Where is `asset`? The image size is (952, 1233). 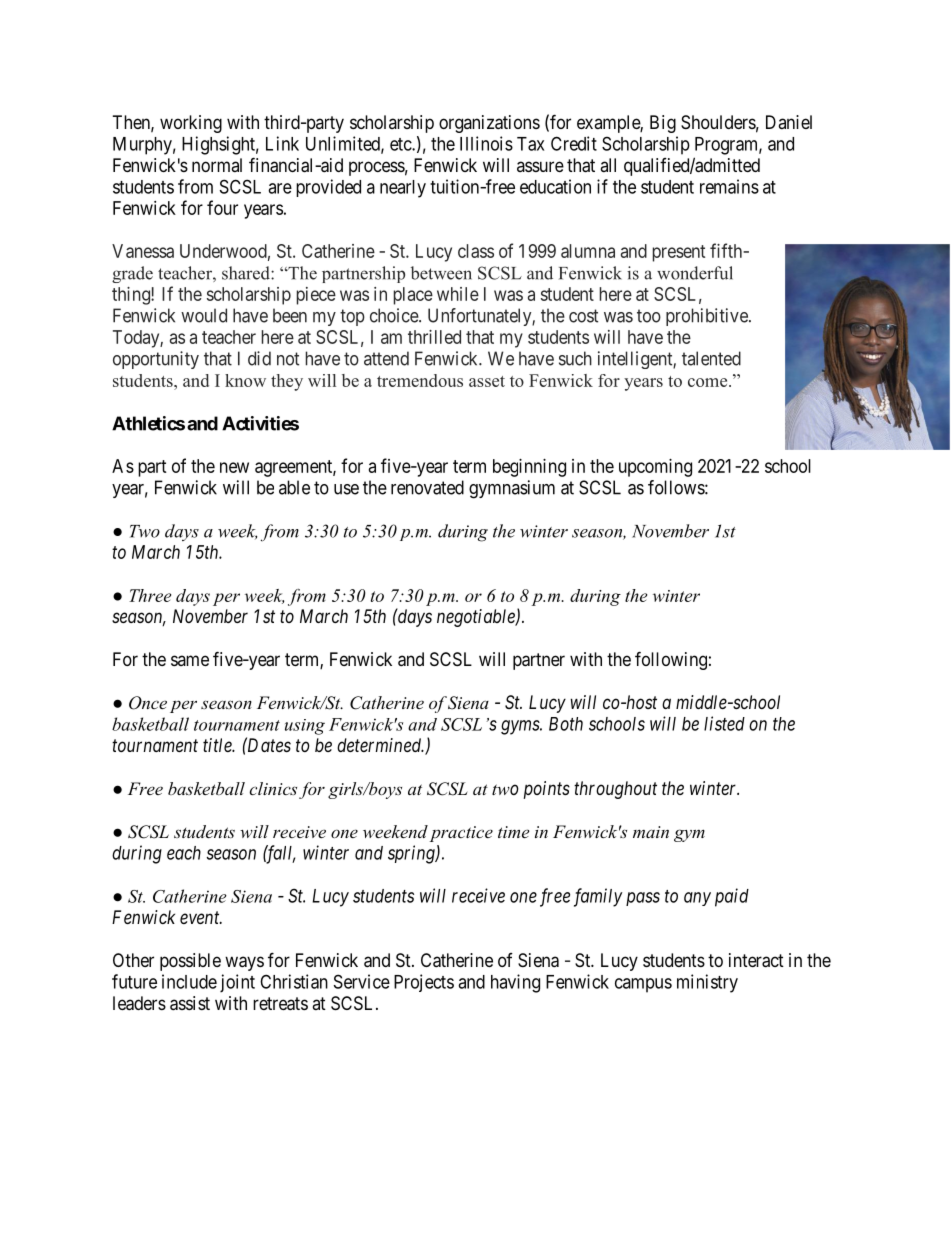 asset is located at coordinates (487, 381).
